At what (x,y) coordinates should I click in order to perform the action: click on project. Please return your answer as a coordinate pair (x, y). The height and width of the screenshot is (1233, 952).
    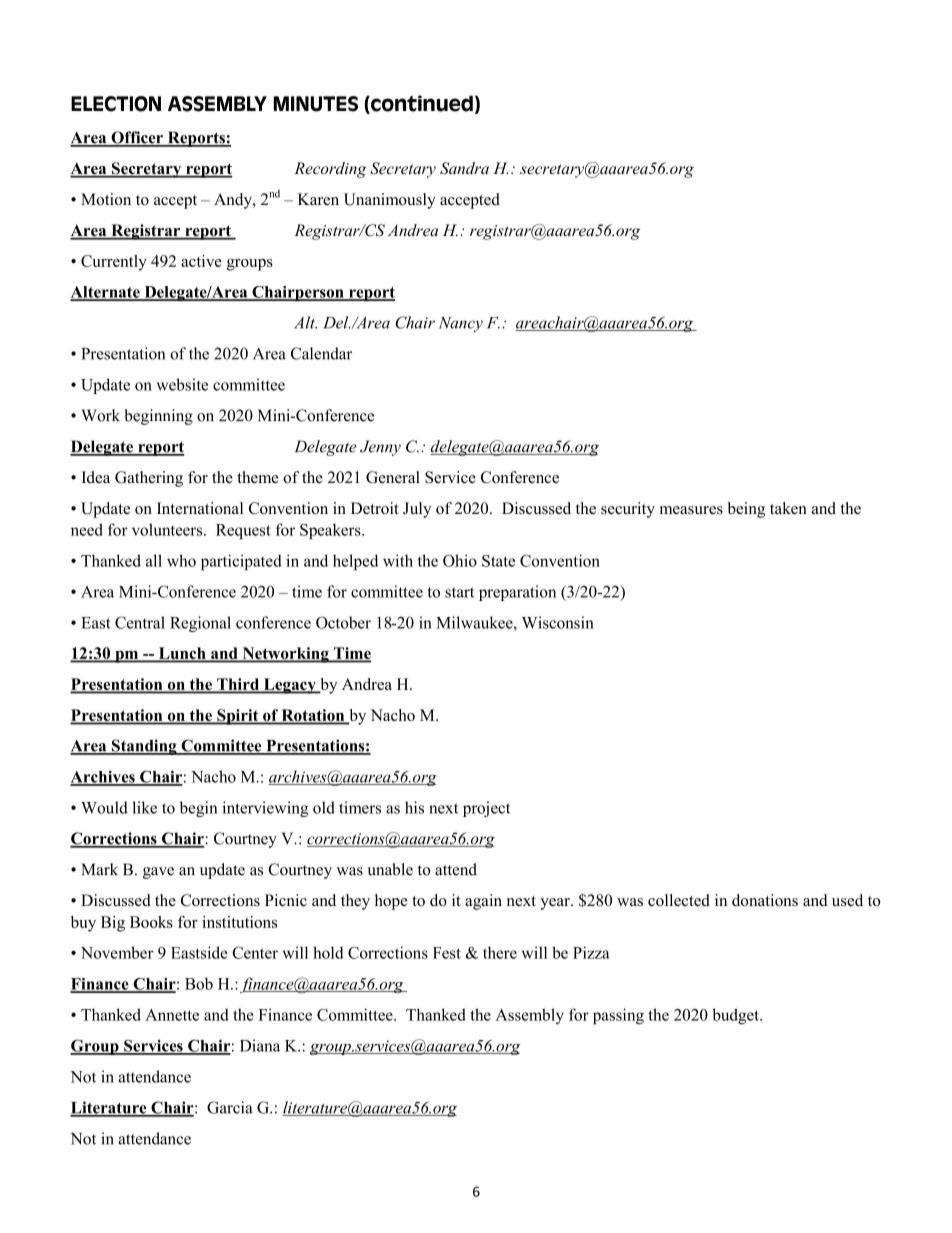
    Looking at the image, I should click on (486, 809).
